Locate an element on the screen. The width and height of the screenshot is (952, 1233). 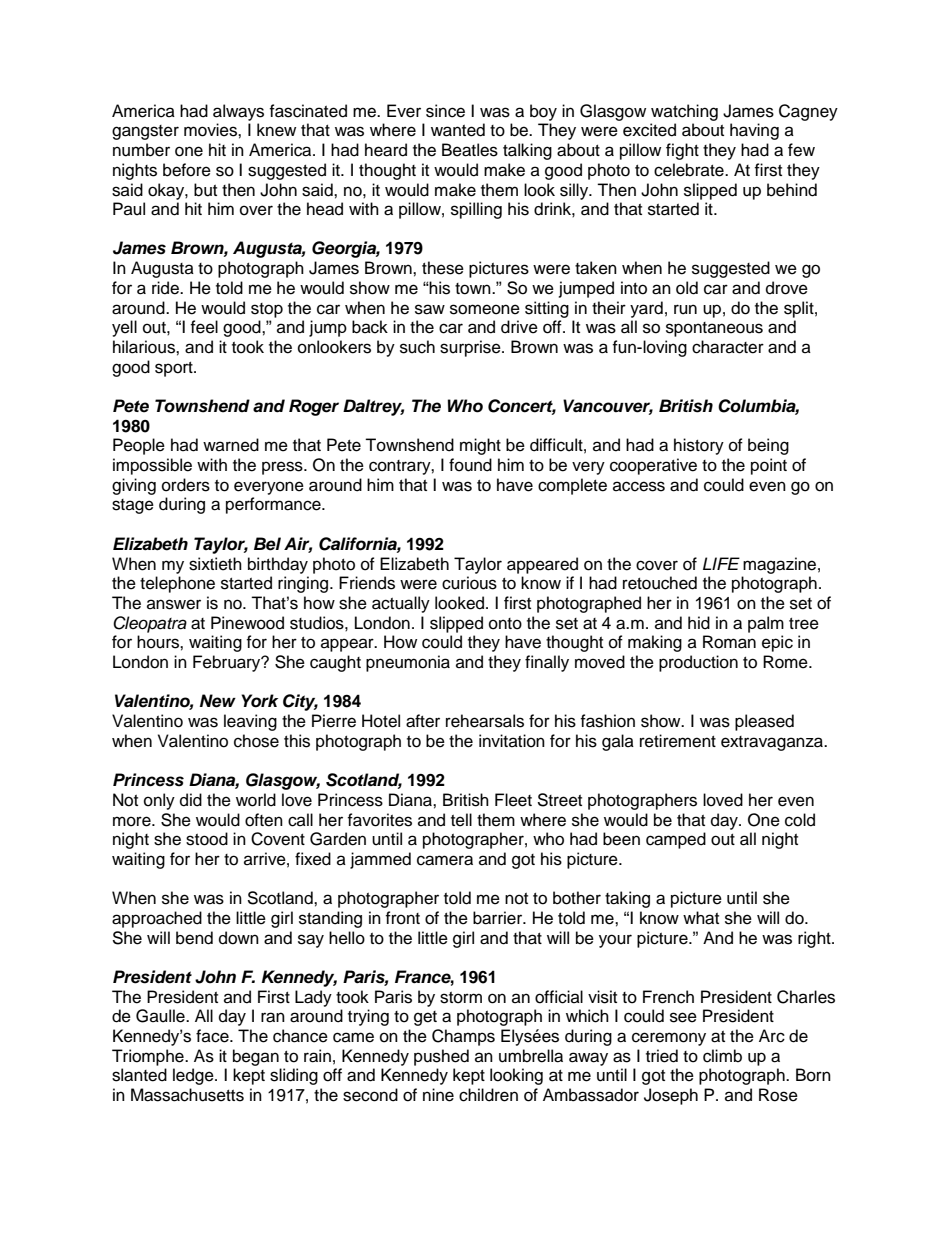
Beatles is located at coordinates (470, 150).
